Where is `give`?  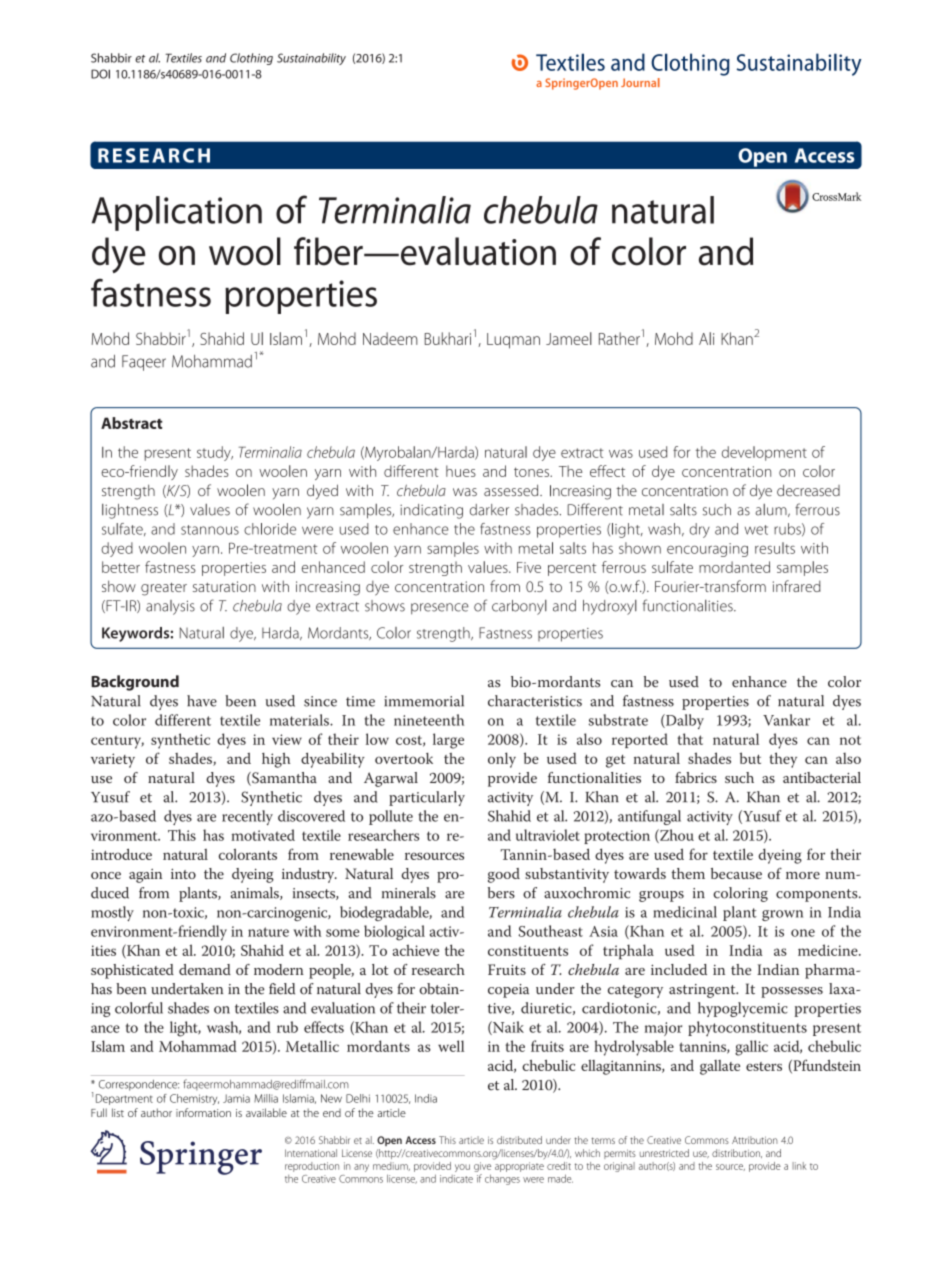 give is located at coordinates (482, 1167).
